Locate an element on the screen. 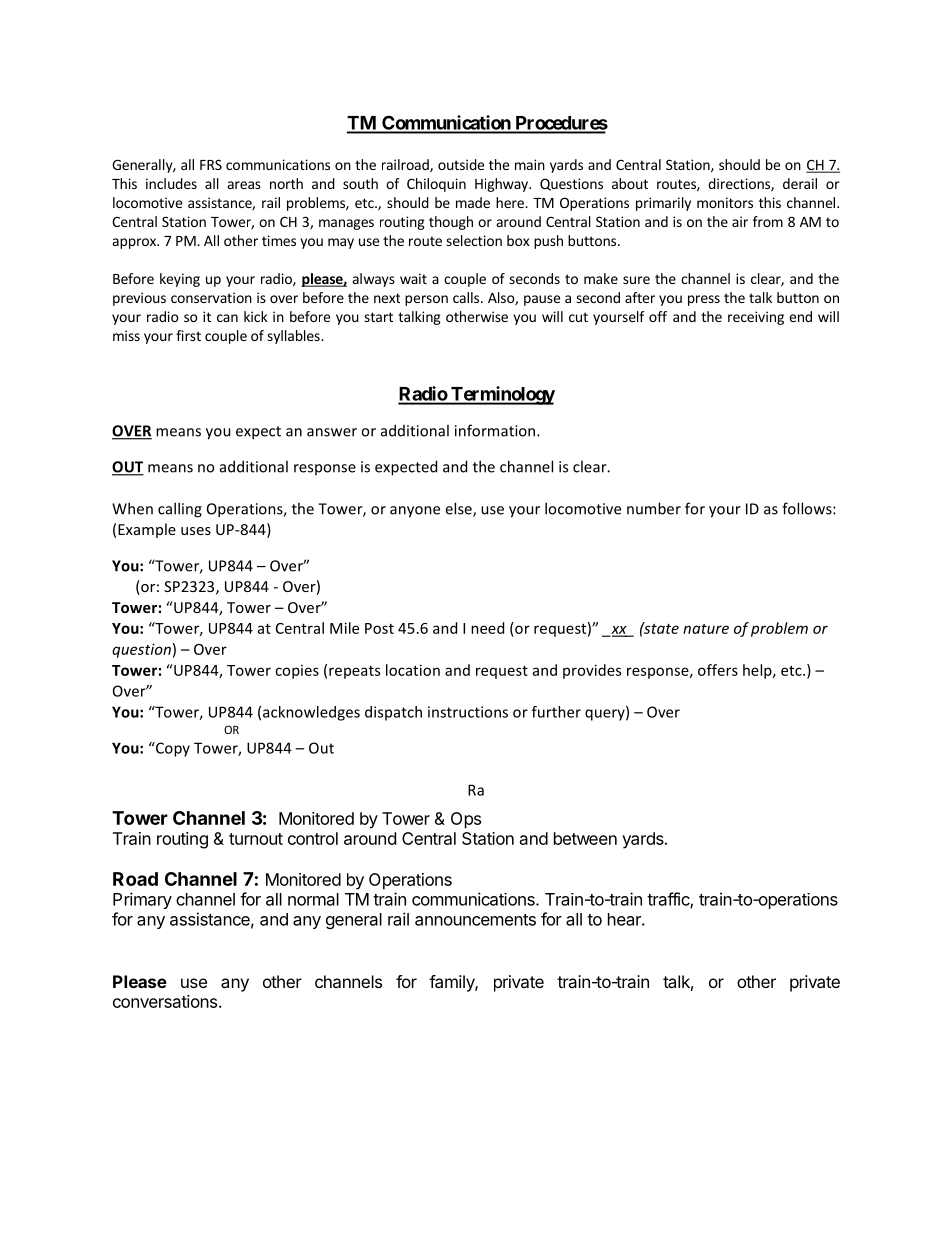 The height and width of the screenshot is (1233, 952). turnout is located at coordinates (256, 839).
